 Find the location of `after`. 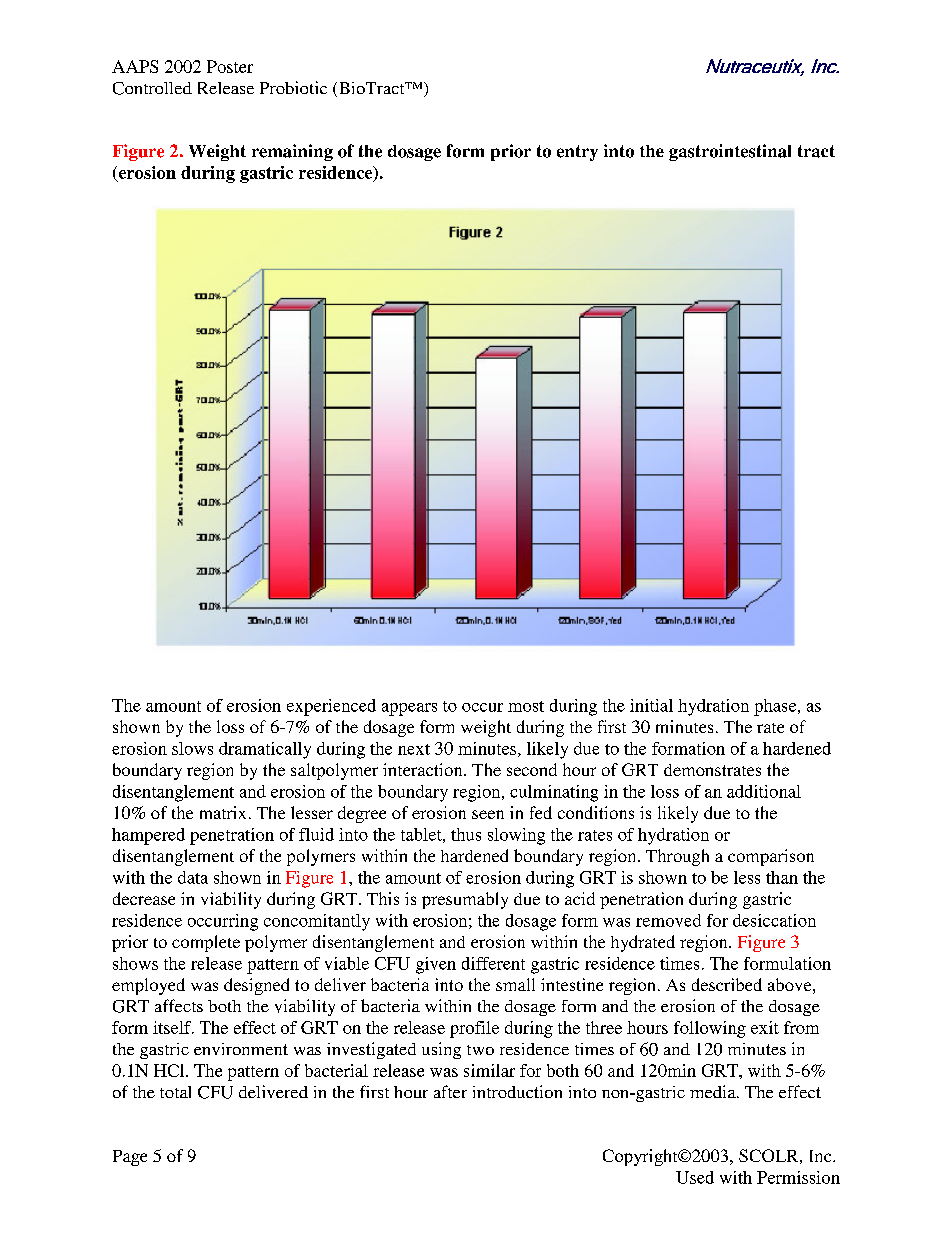

after is located at coordinates (450, 1091).
